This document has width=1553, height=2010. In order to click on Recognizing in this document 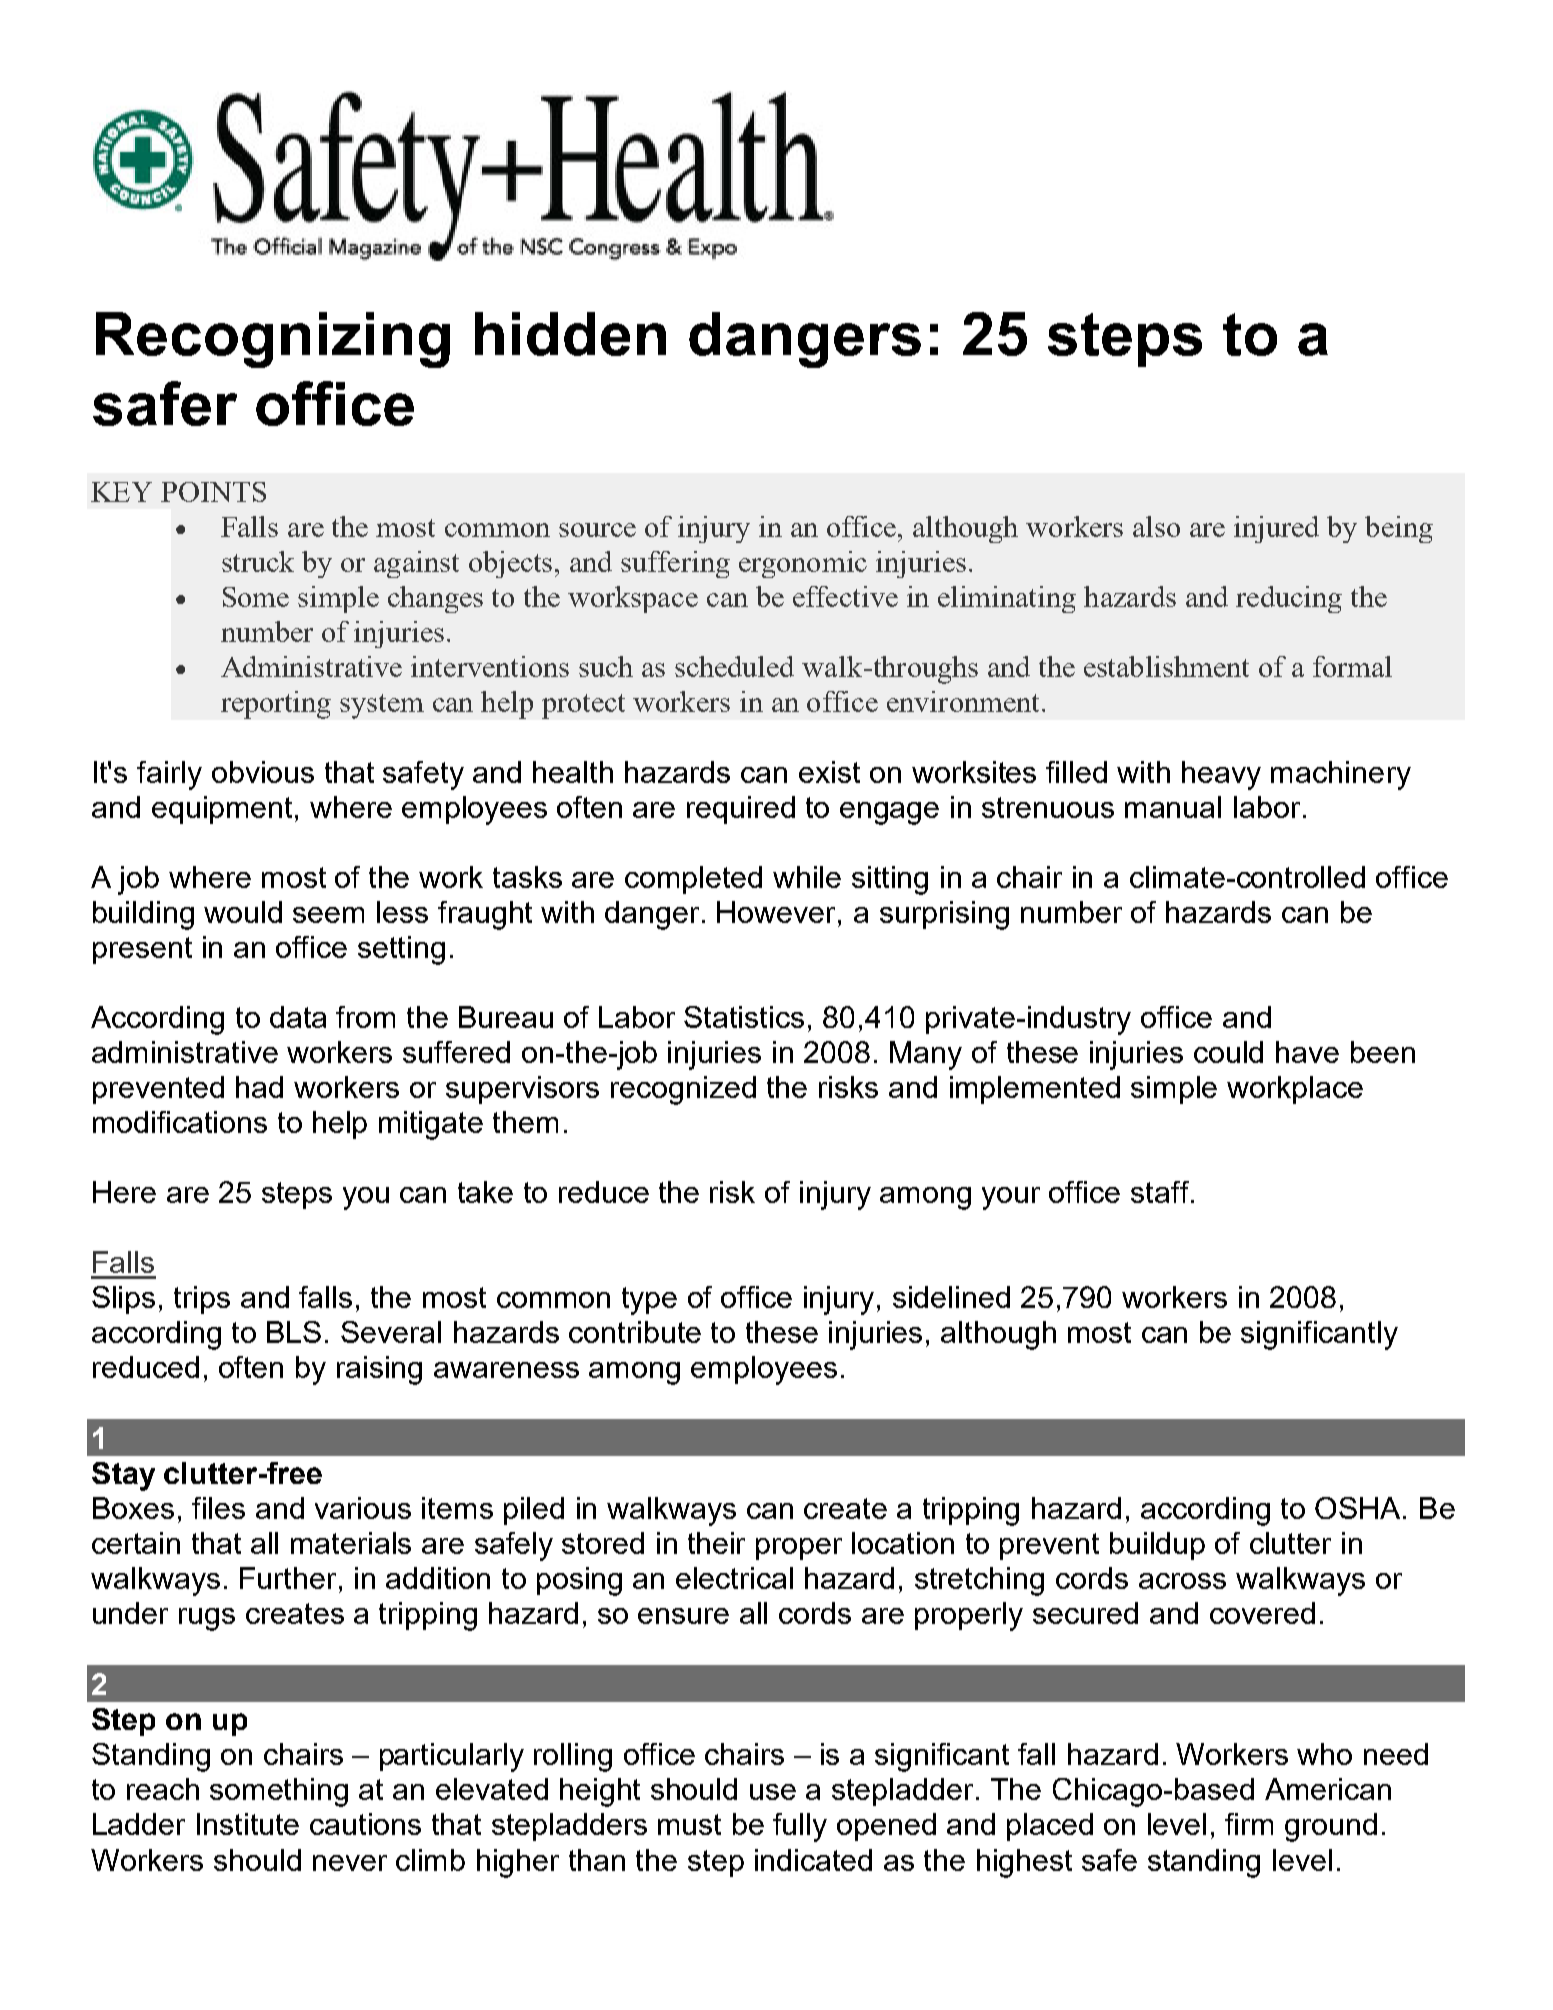, I will do `click(273, 340)`.
